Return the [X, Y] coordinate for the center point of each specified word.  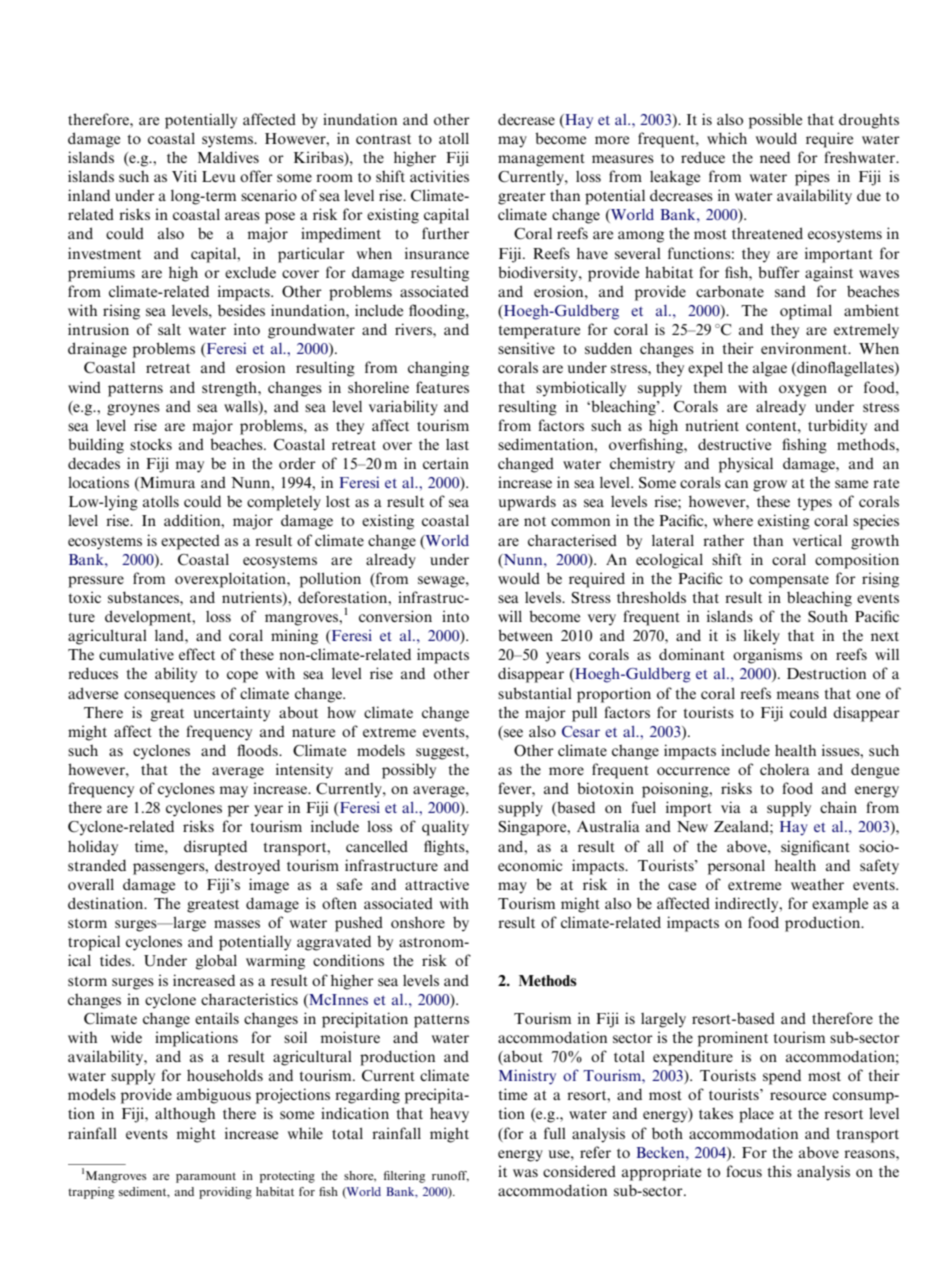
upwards [527, 503]
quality [445, 828]
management [541, 160]
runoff [450, 1176]
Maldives [228, 157]
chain [838, 807]
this [779, 1171]
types [814, 504]
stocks [151, 444]
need [775, 157]
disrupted [215, 848]
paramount [206, 1178]
